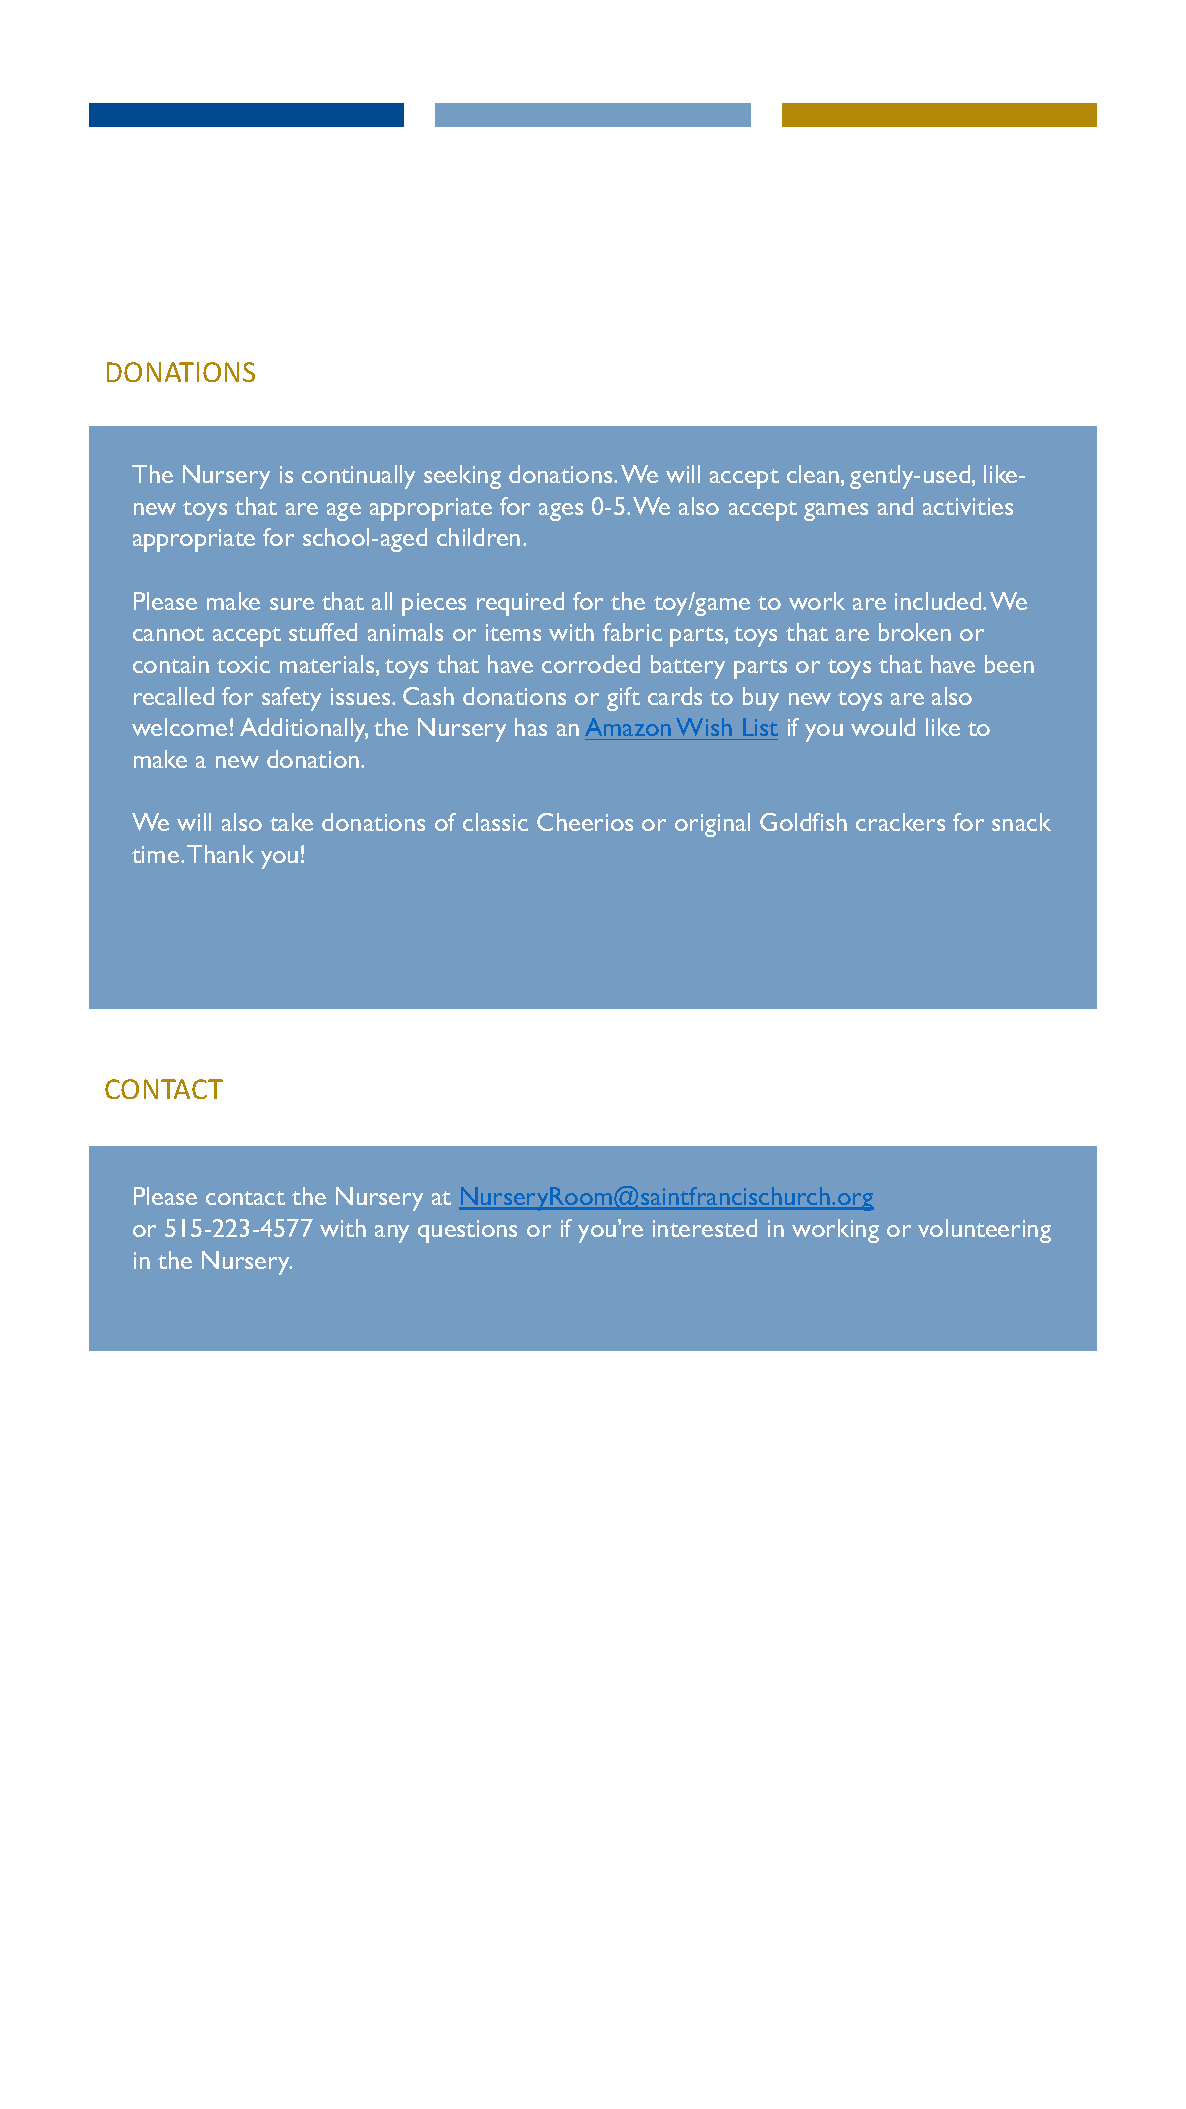  Describe the element at coordinates (155, 854) in the screenshot. I see `time` at that location.
